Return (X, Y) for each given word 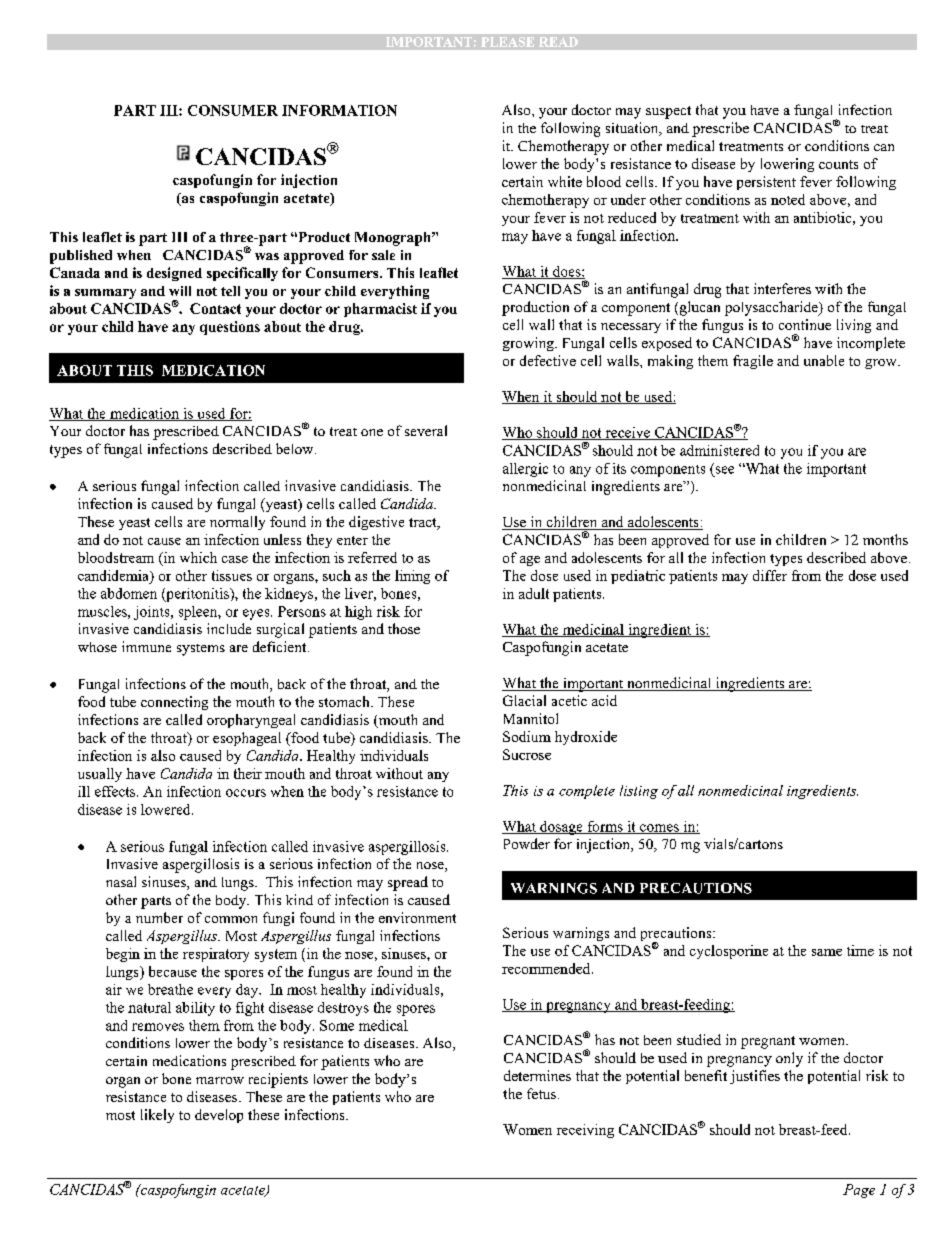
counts (838, 164)
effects (116, 791)
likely (157, 1116)
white (565, 181)
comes (659, 829)
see (725, 470)
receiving (585, 1131)
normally (237, 523)
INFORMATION (339, 110)
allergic (525, 470)
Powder (527, 843)
